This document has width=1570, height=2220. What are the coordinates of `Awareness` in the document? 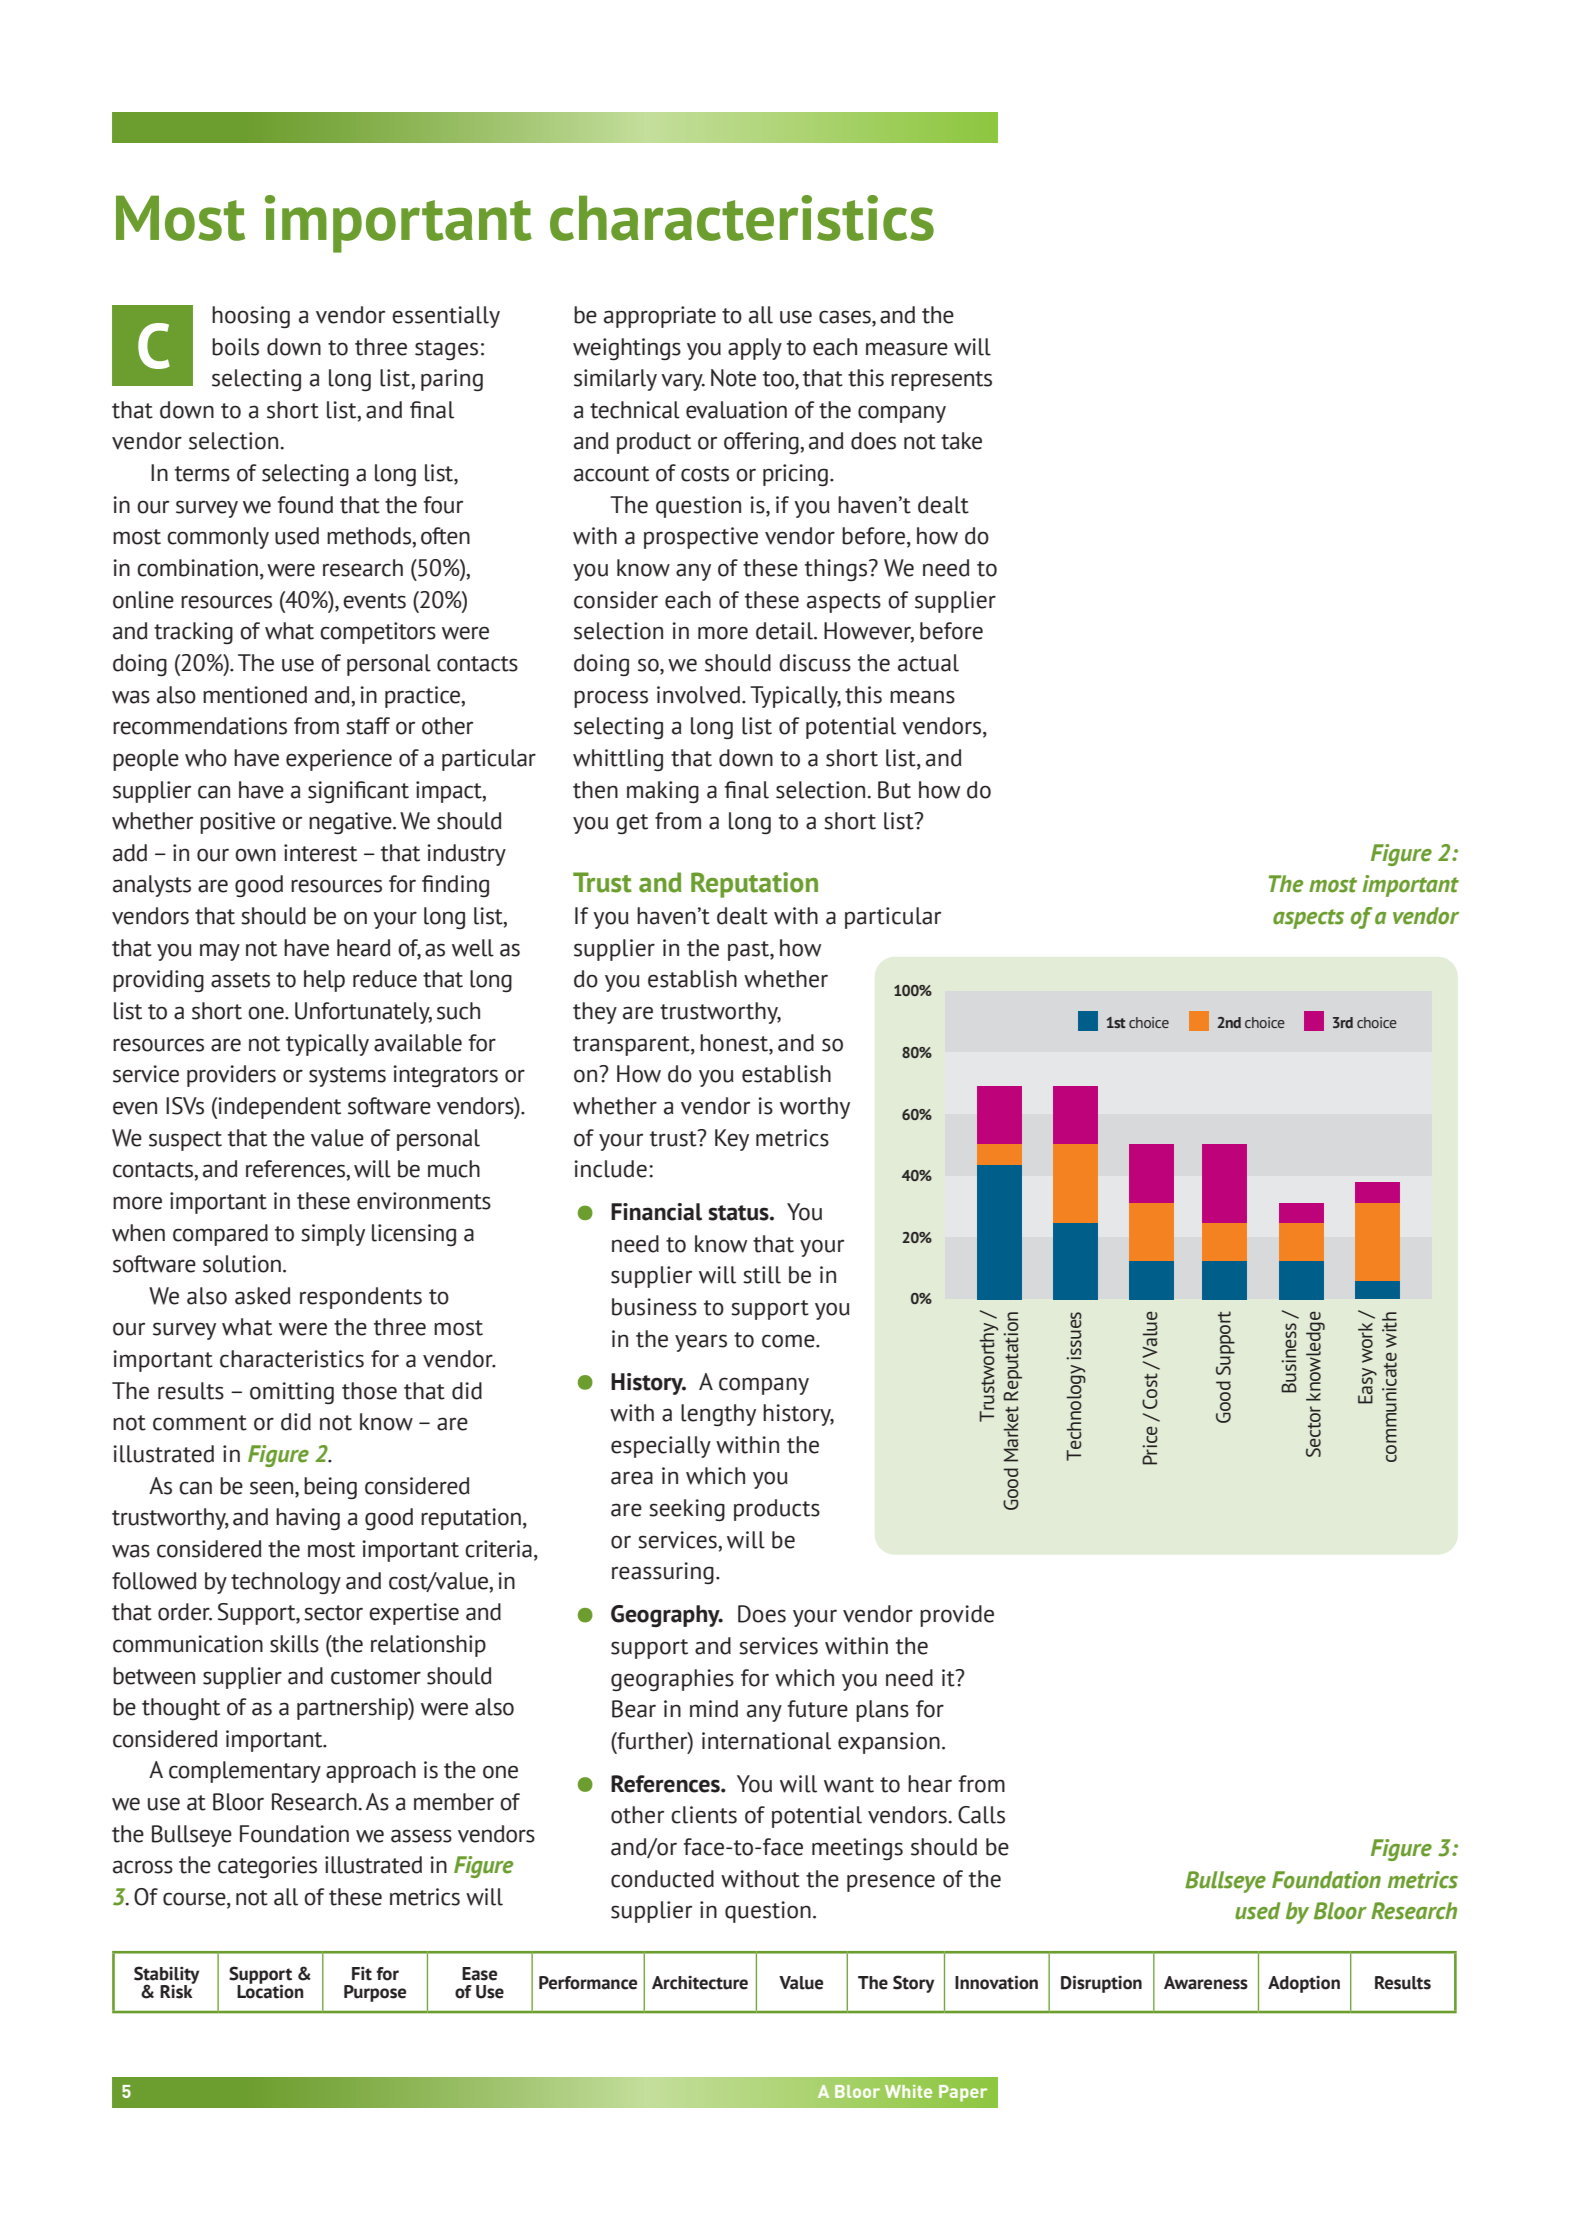 It's located at (1206, 1983).
